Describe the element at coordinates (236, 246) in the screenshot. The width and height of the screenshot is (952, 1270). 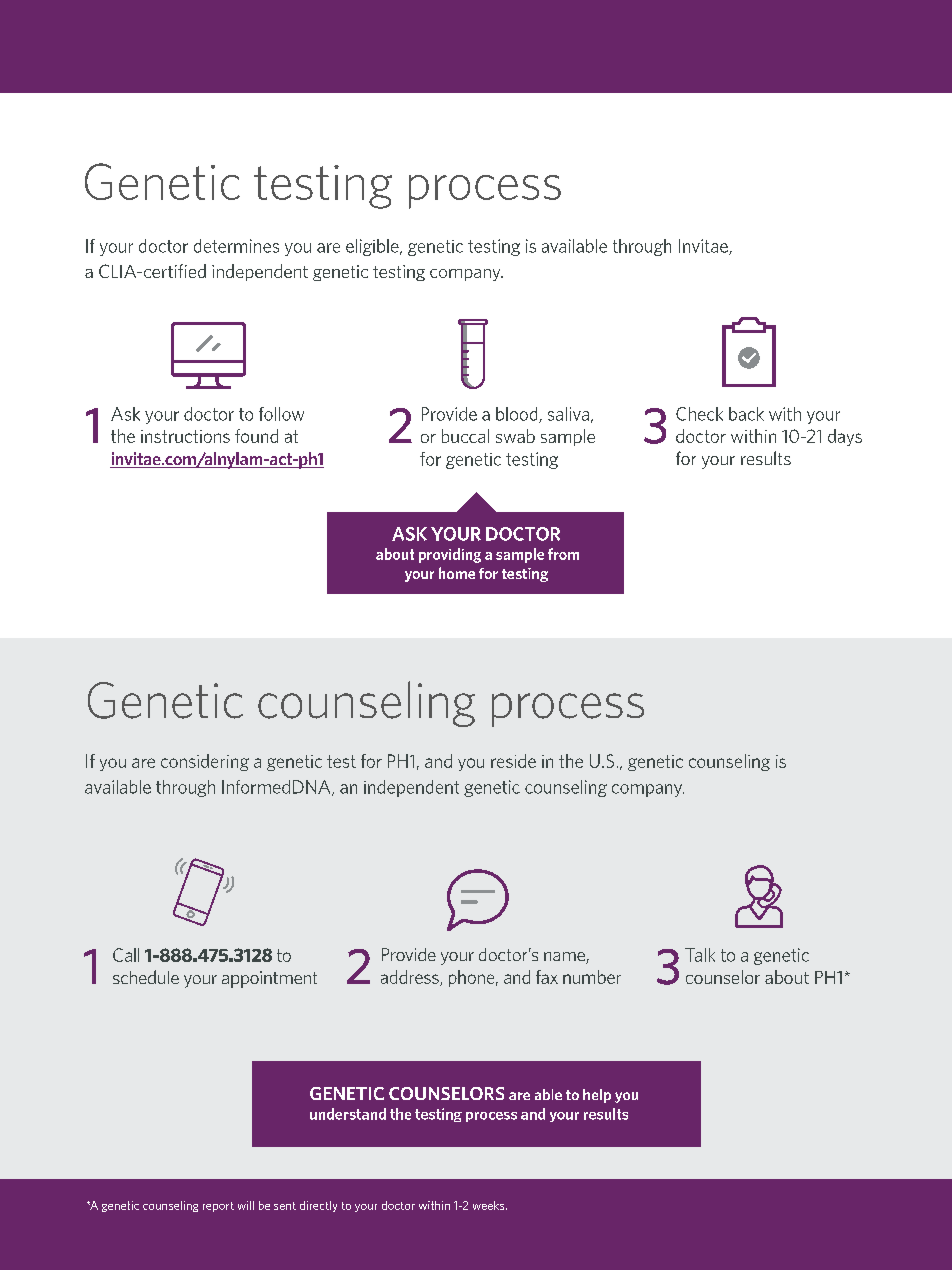
I see `determines` at that location.
